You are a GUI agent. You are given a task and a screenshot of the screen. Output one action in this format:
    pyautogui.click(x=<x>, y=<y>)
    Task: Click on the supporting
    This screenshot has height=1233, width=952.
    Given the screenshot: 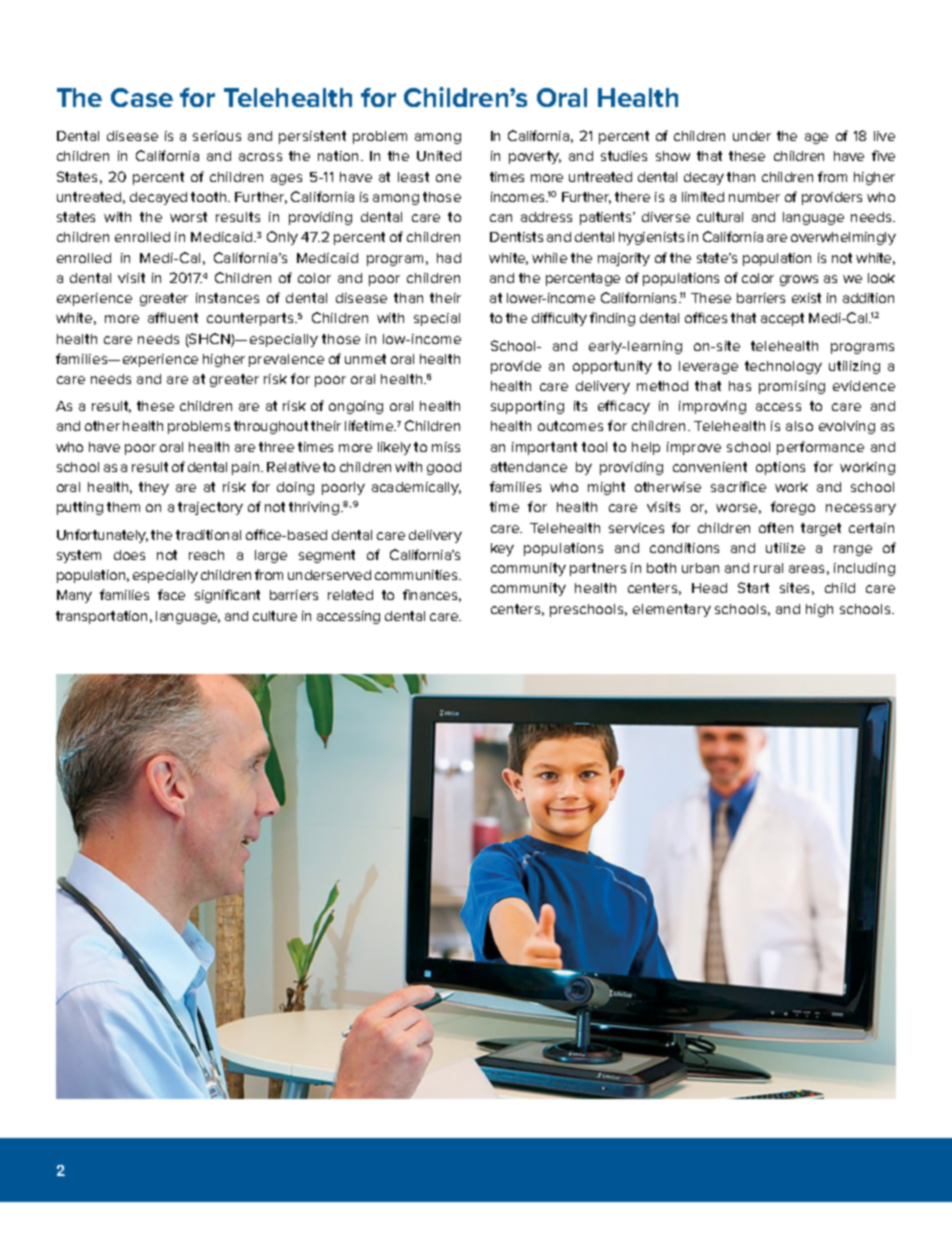 What is the action you would take?
    pyautogui.click(x=527, y=407)
